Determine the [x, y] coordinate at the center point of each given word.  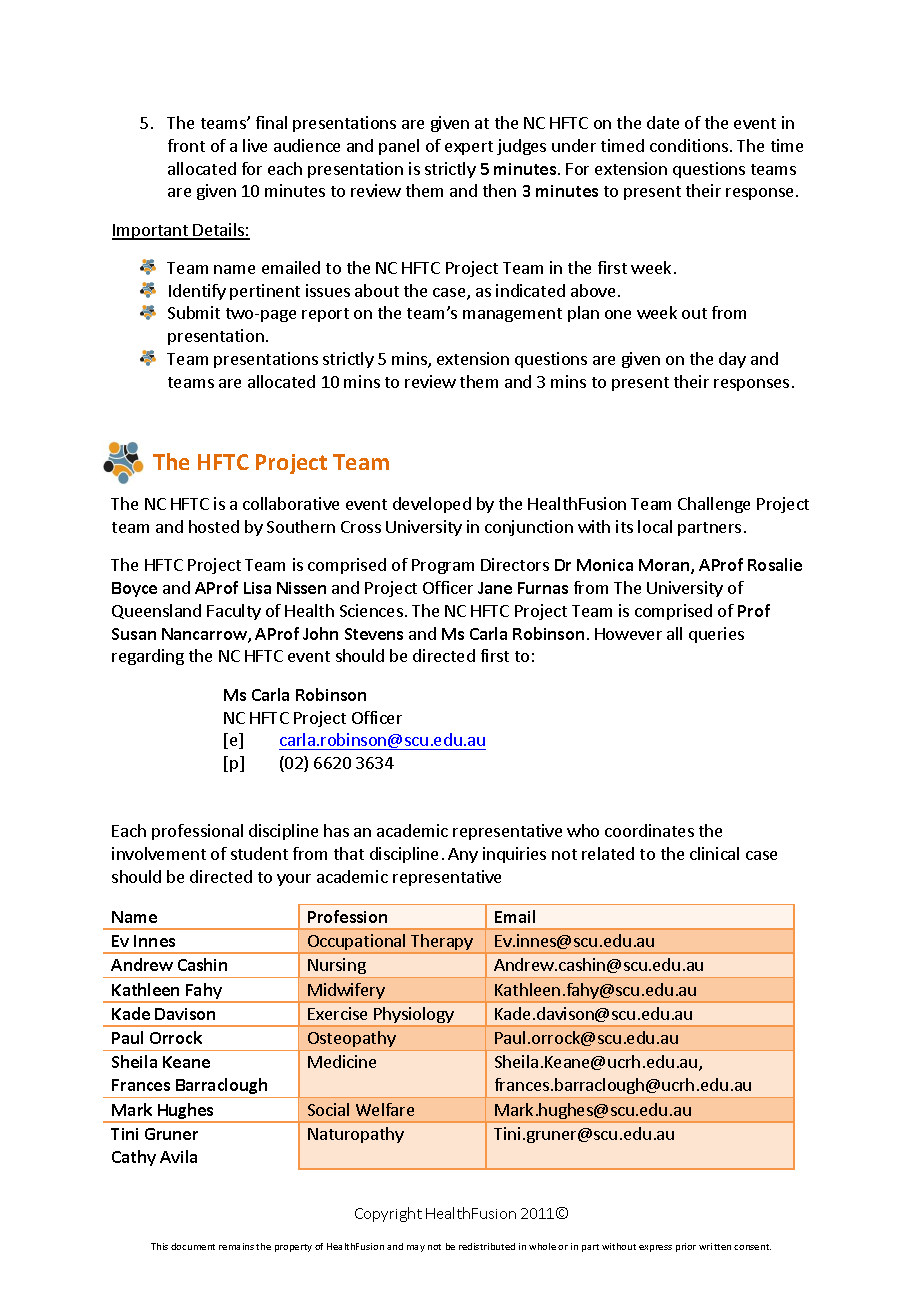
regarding [148, 657]
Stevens [374, 634]
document [193, 1246]
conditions [690, 145]
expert [469, 148]
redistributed [487, 1246]
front [186, 145]
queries [716, 635]
